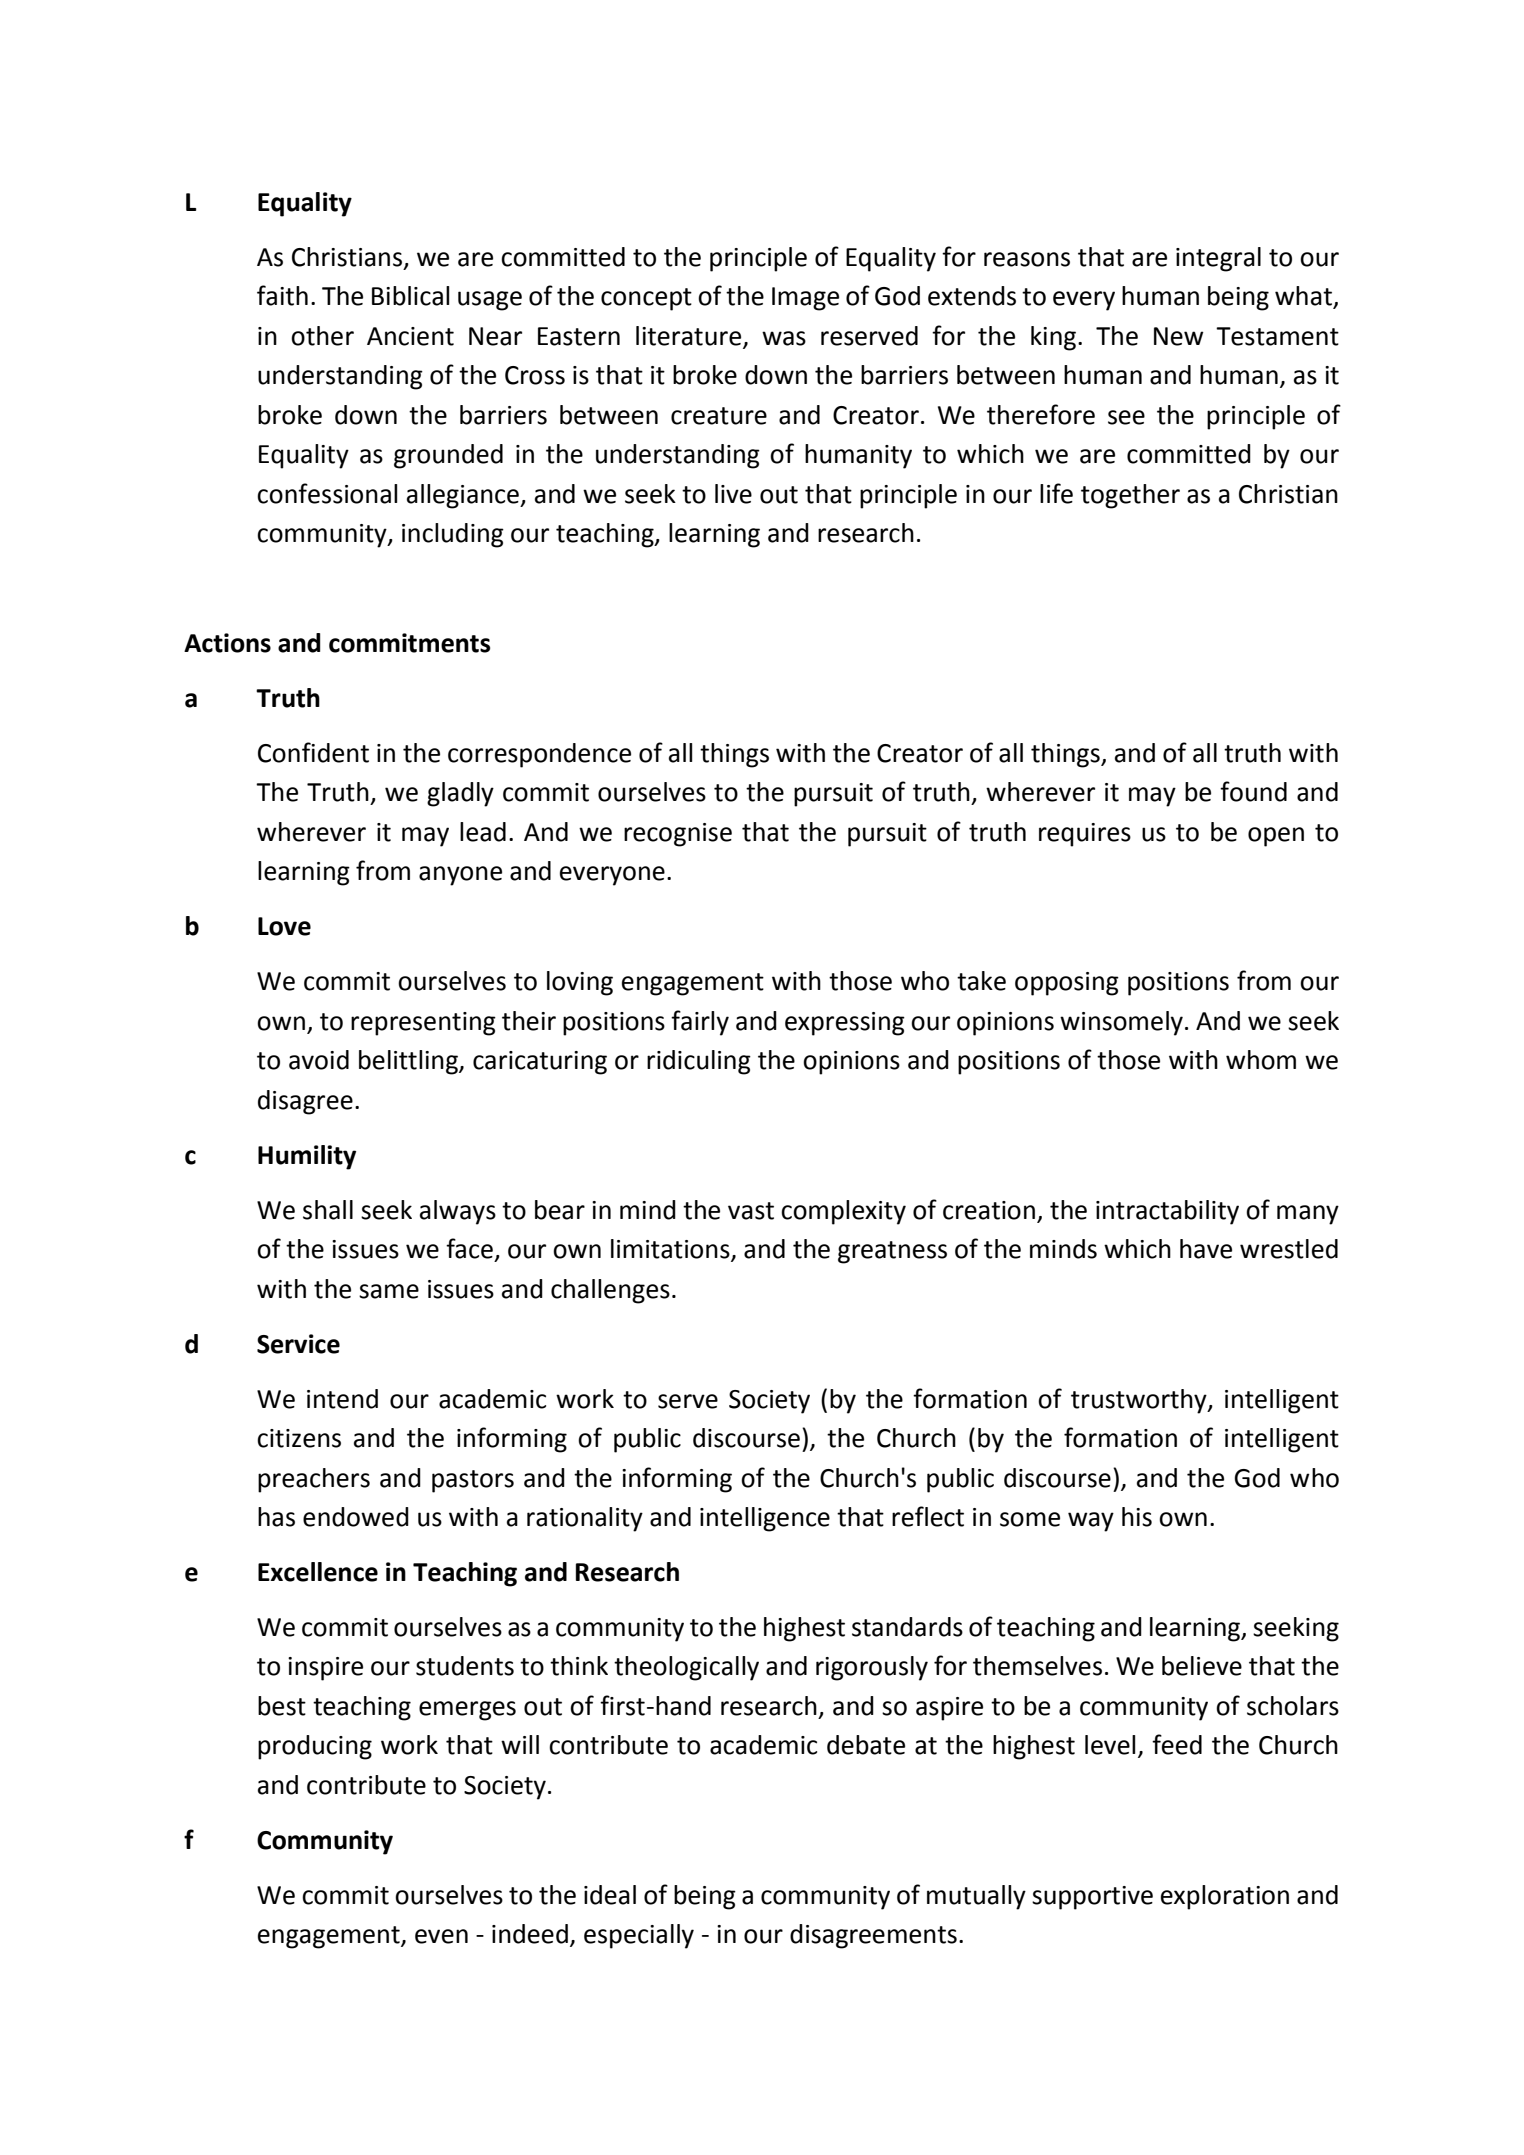 Image resolution: width=1524 pixels, height=2155 pixels. What do you see at coordinates (1225, 1897) in the document?
I see `exploration` at bounding box center [1225, 1897].
